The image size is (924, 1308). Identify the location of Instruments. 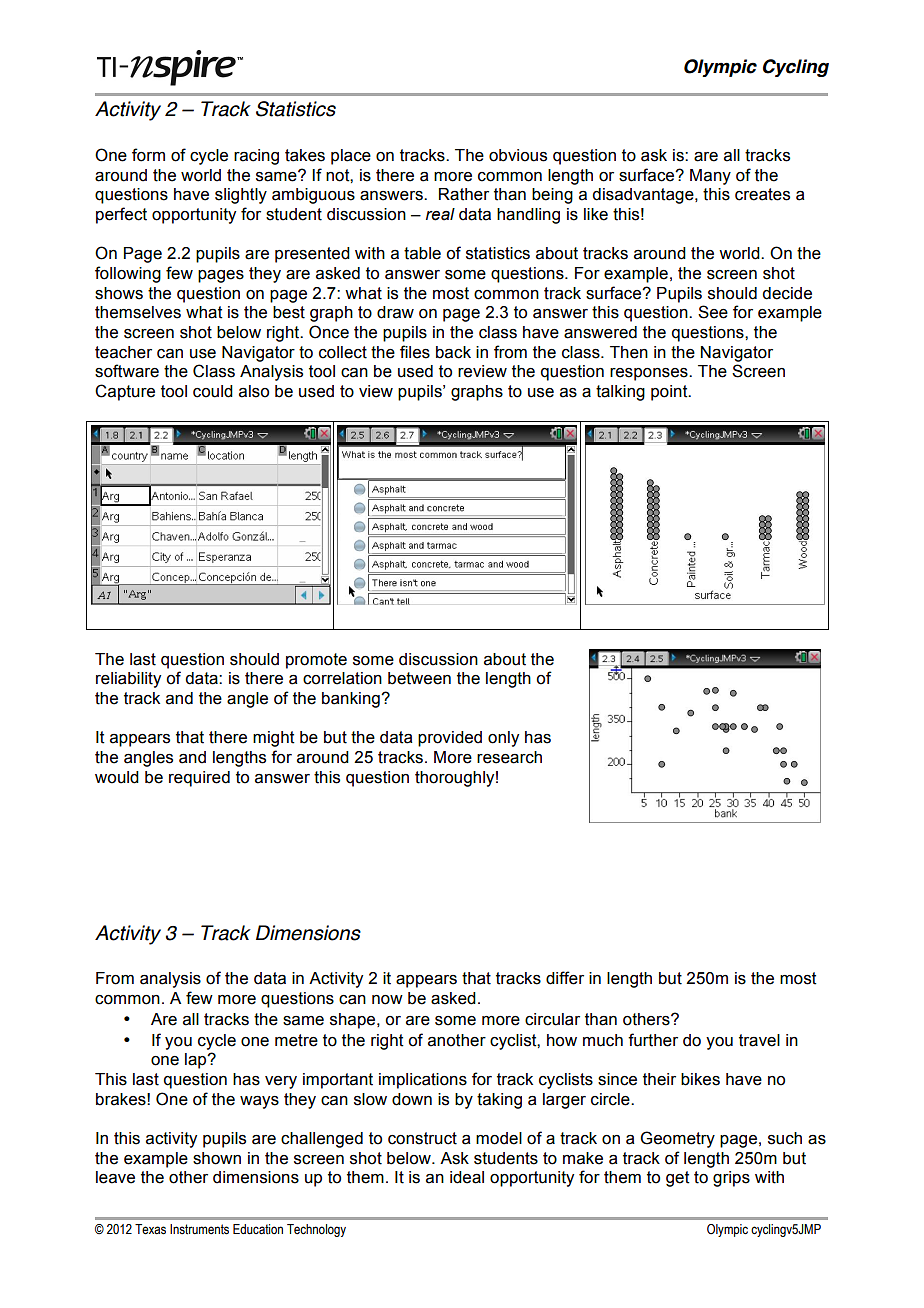
(199, 1229).
